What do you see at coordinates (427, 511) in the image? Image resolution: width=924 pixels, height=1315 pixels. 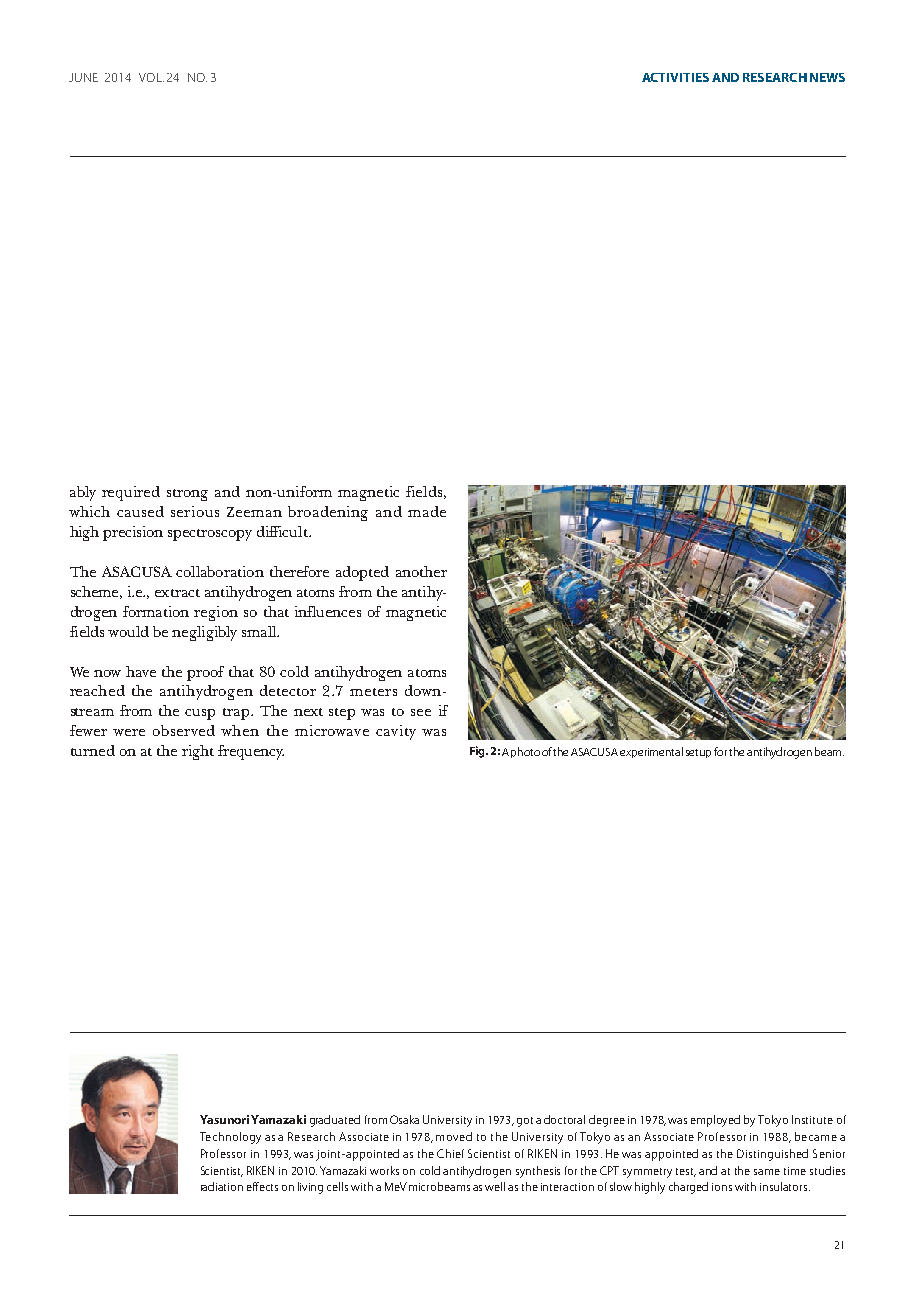 I see `made` at bounding box center [427, 511].
